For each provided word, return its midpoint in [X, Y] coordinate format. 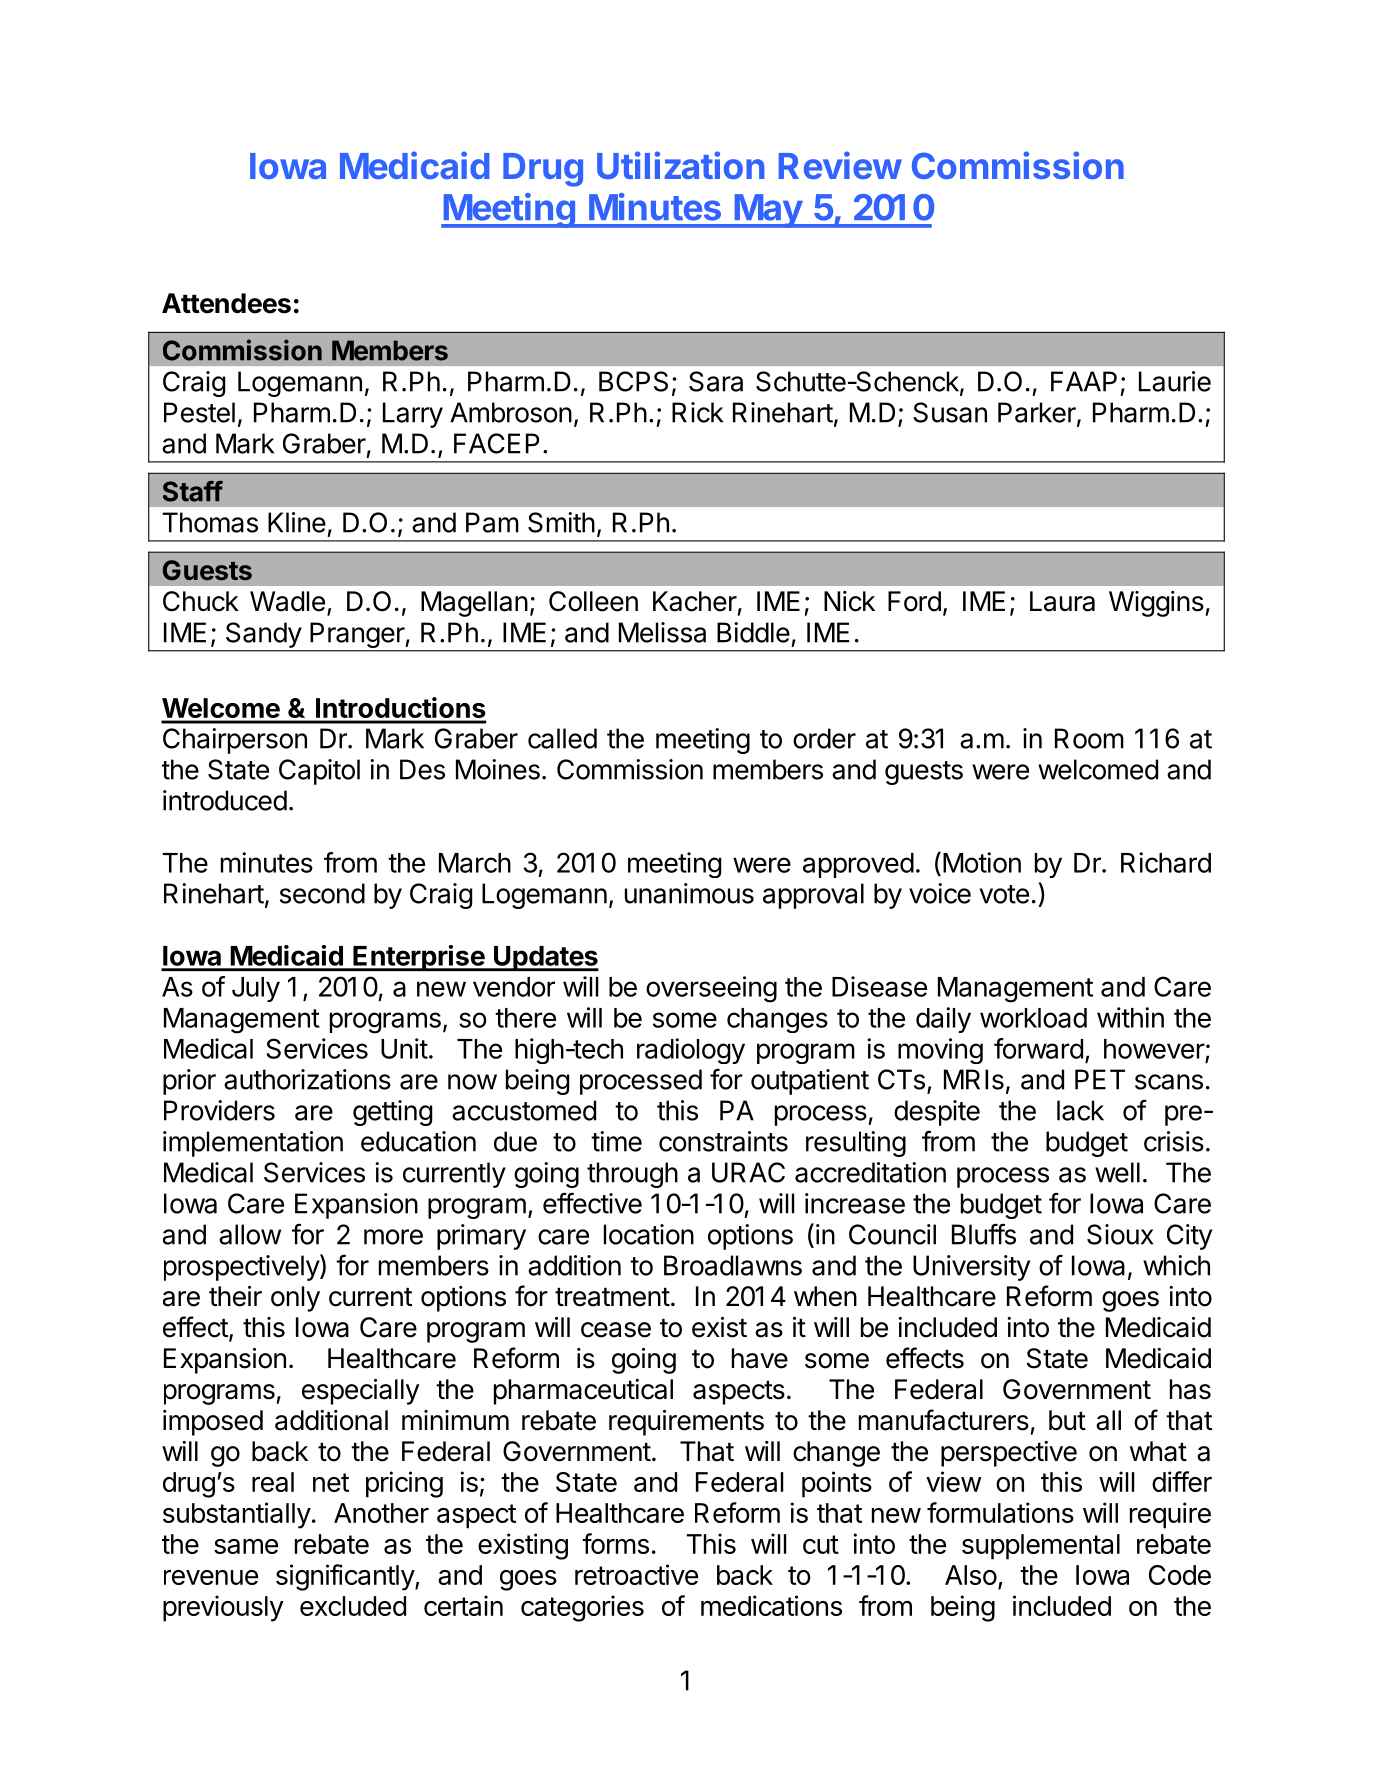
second [322, 893]
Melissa [662, 632]
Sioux [1120, 1234]
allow [250, 1234]
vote [1004, 894]
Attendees [226, 303]
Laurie [1175, 381]
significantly [346, 1577]
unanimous [689, 893]
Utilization [680, 165]
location [649, 1234]
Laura [1062, 601]
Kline [297, 522]
